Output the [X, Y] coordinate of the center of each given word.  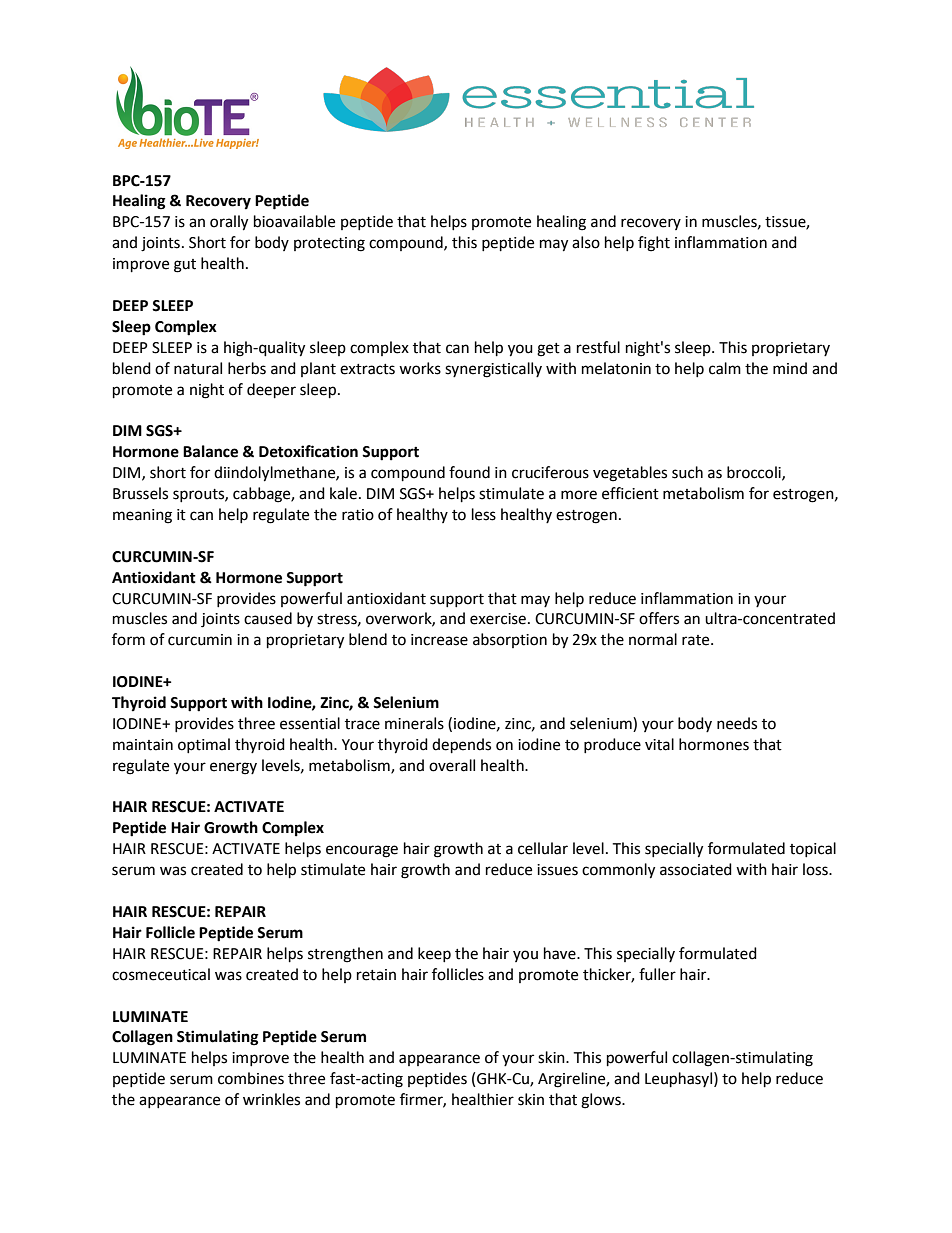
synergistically [493, 370]
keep [434, 954]
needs [737, 723]
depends [461, 746]
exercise [499, 619]
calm [725, 368]
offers [659, 618]
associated [696, 869]
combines [251, 1078]
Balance [210, 451]
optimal [204, 745]
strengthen [345, 955]
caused [268, 618]
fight [654, 244]
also [586, 242]
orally [229, 223]
